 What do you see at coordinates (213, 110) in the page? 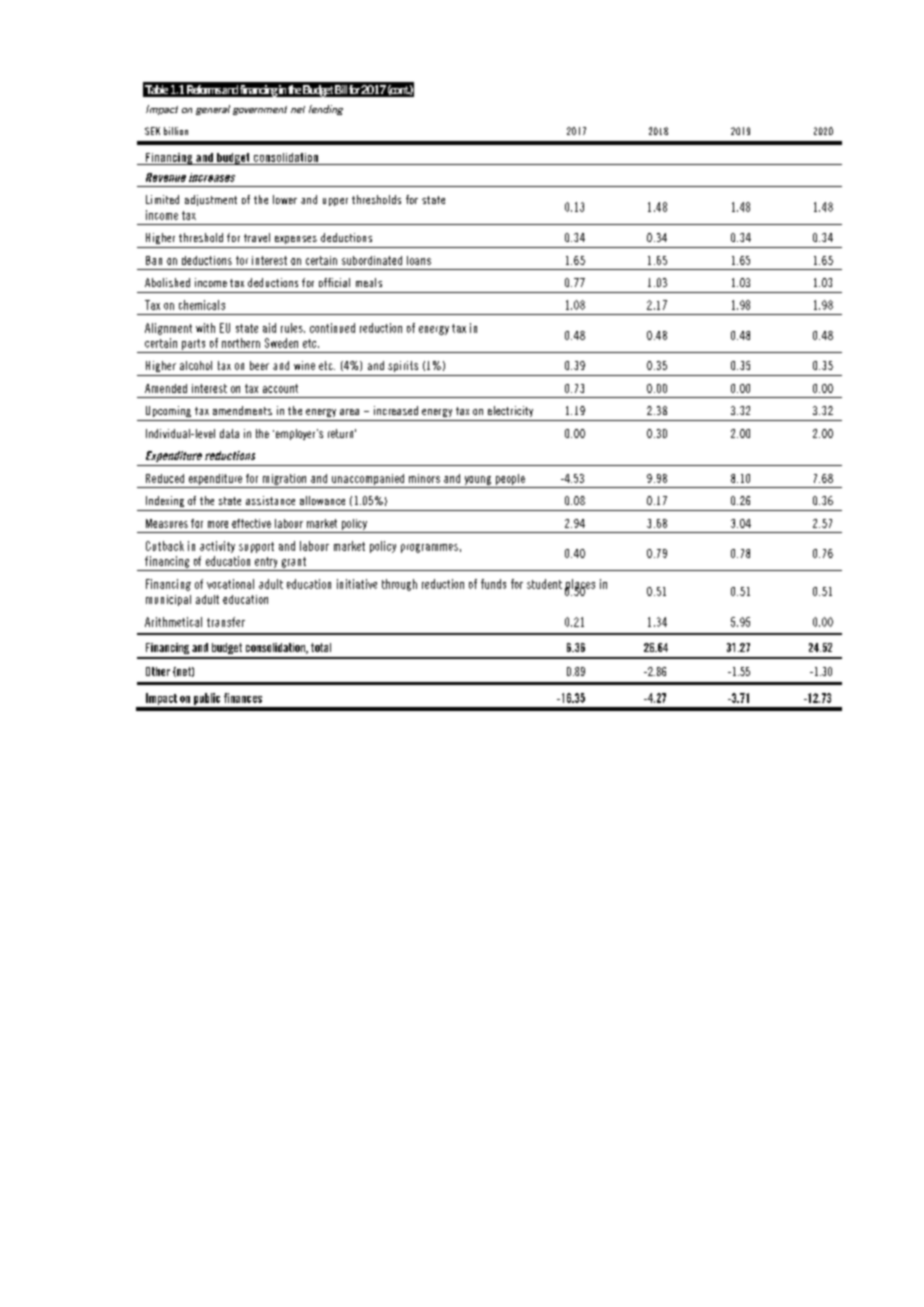
I see `general` at bounding box center [213, 110].
